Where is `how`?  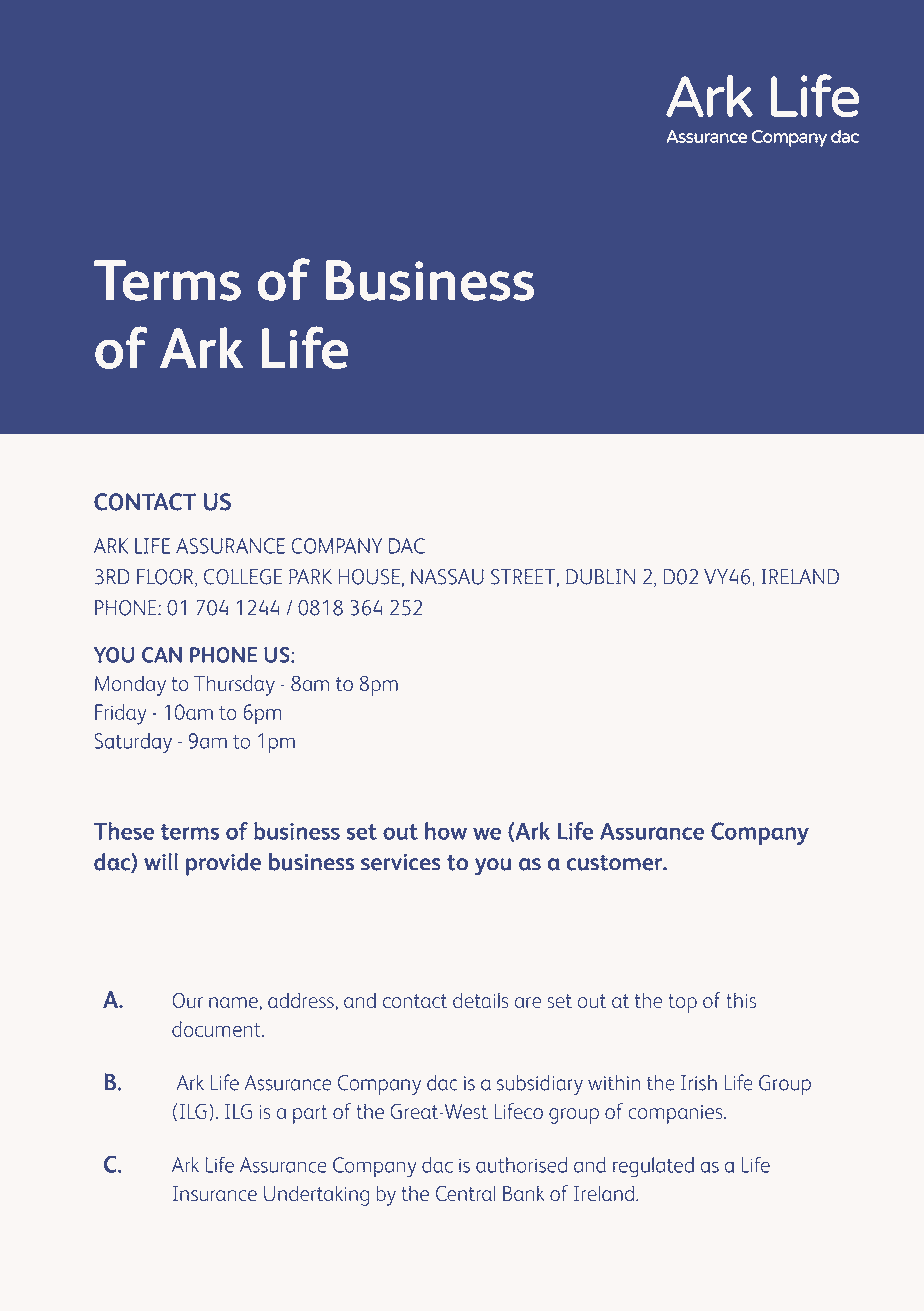 how is located at coordinates (446, 831).
